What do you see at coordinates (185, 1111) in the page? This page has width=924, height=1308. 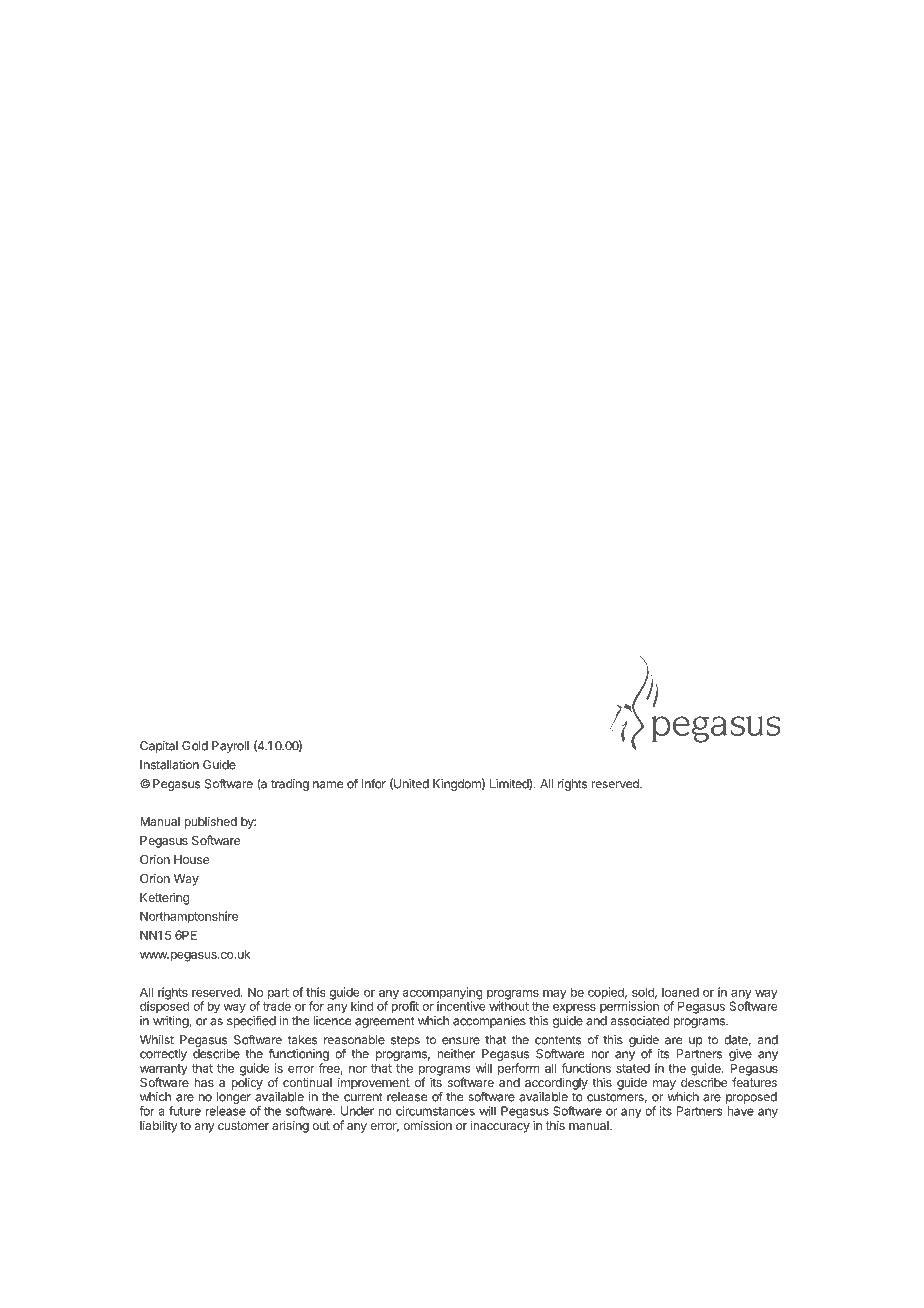 I see `future` at bounding box center [185, 1111].
